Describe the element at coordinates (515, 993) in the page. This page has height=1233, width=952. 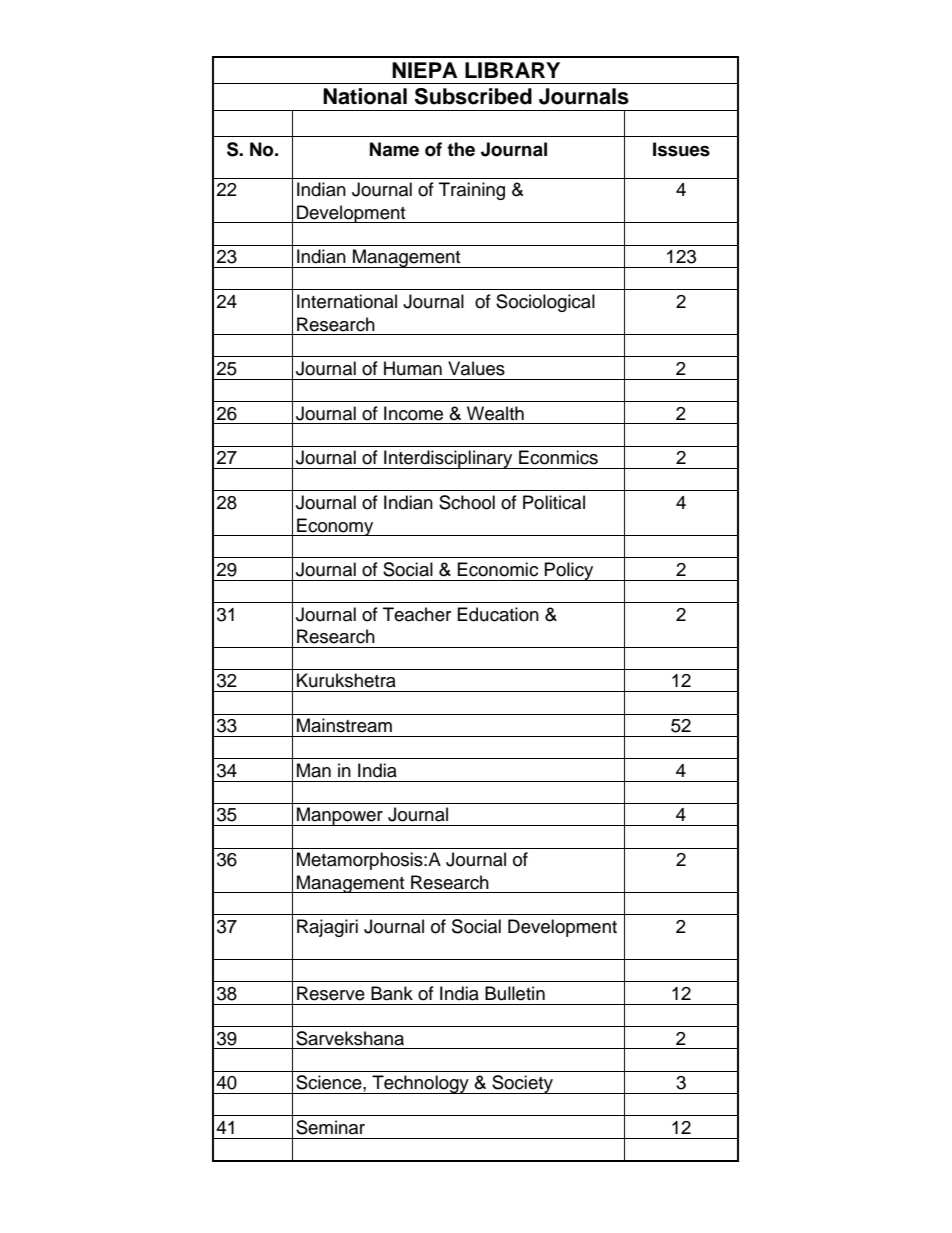
I see `Bulletin` at that location.
